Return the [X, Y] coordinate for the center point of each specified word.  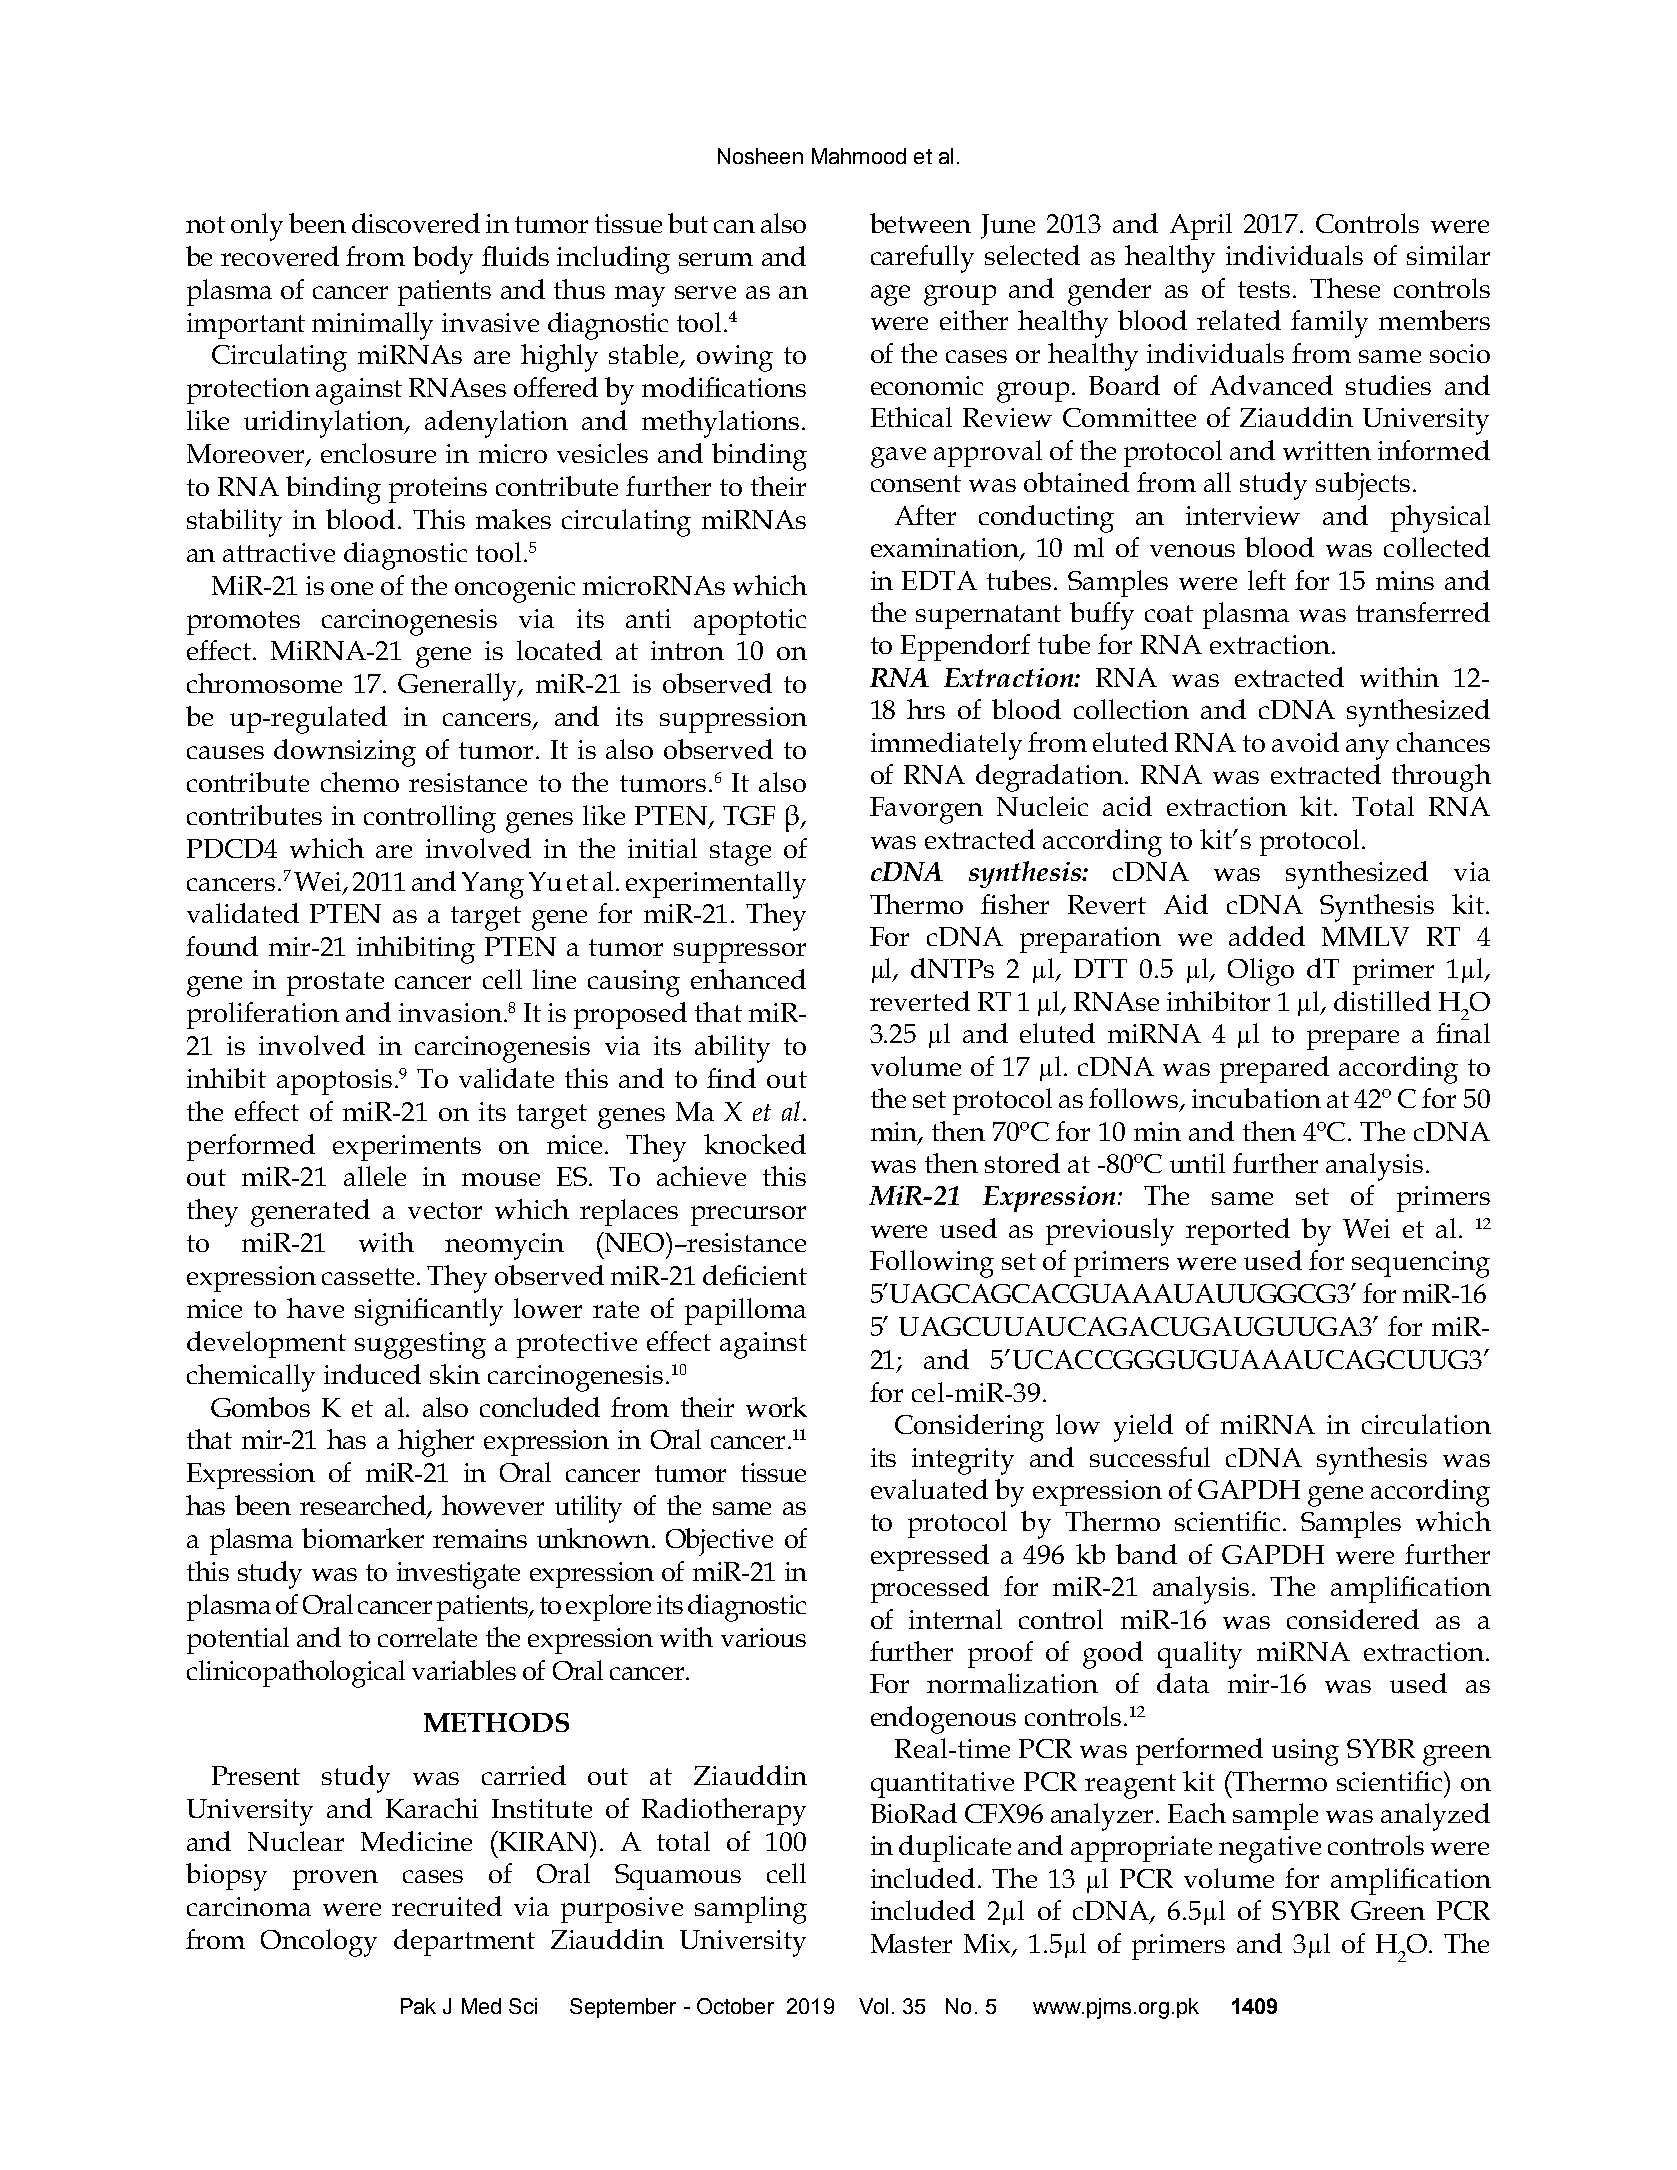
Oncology [319, 1943]
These [1345, 288]
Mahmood [859, 156]
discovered [416, 223]
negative [1270, 1849]
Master [911, 1943]
